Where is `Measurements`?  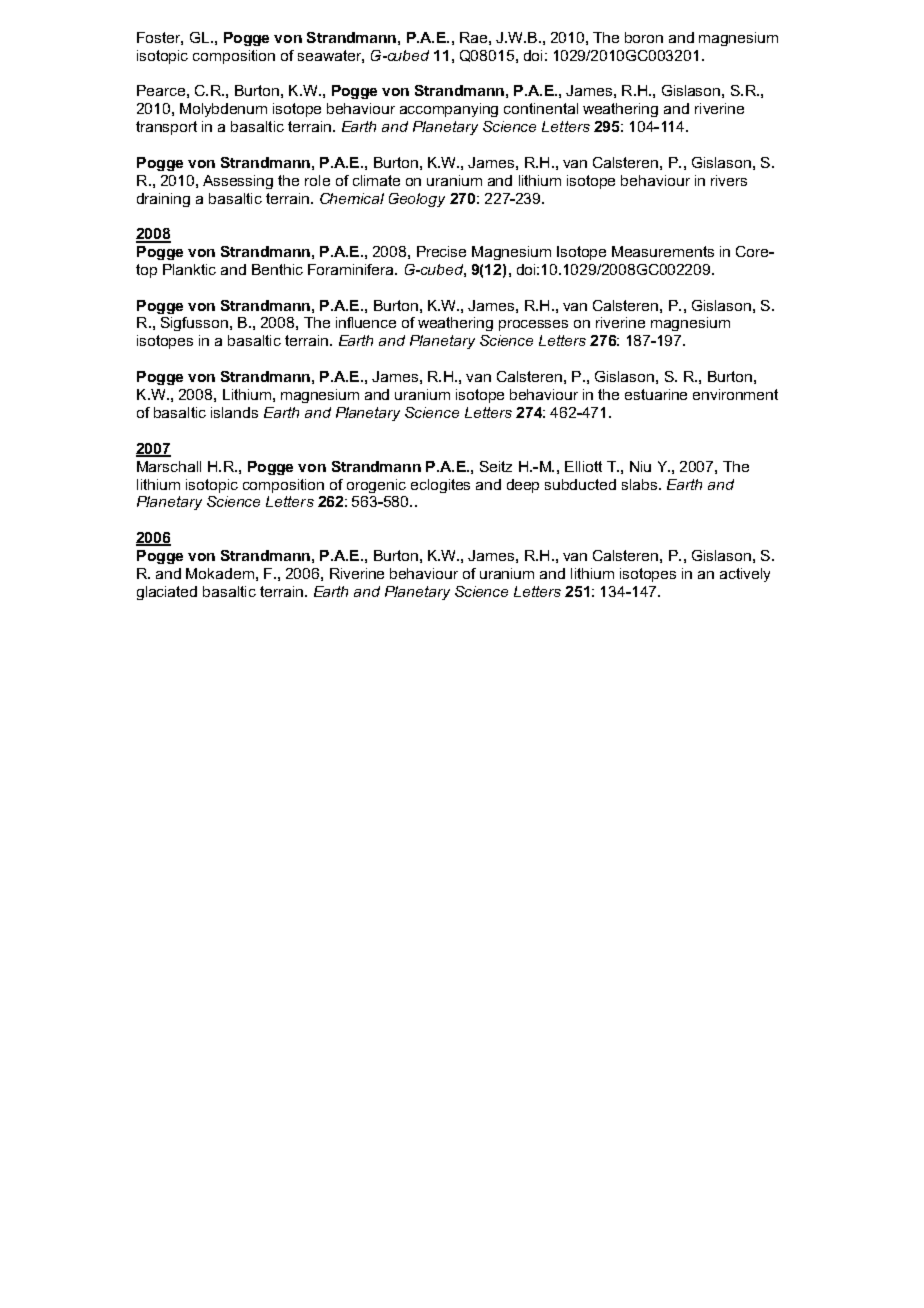 Measurements is located at coordinates (663, 251).
